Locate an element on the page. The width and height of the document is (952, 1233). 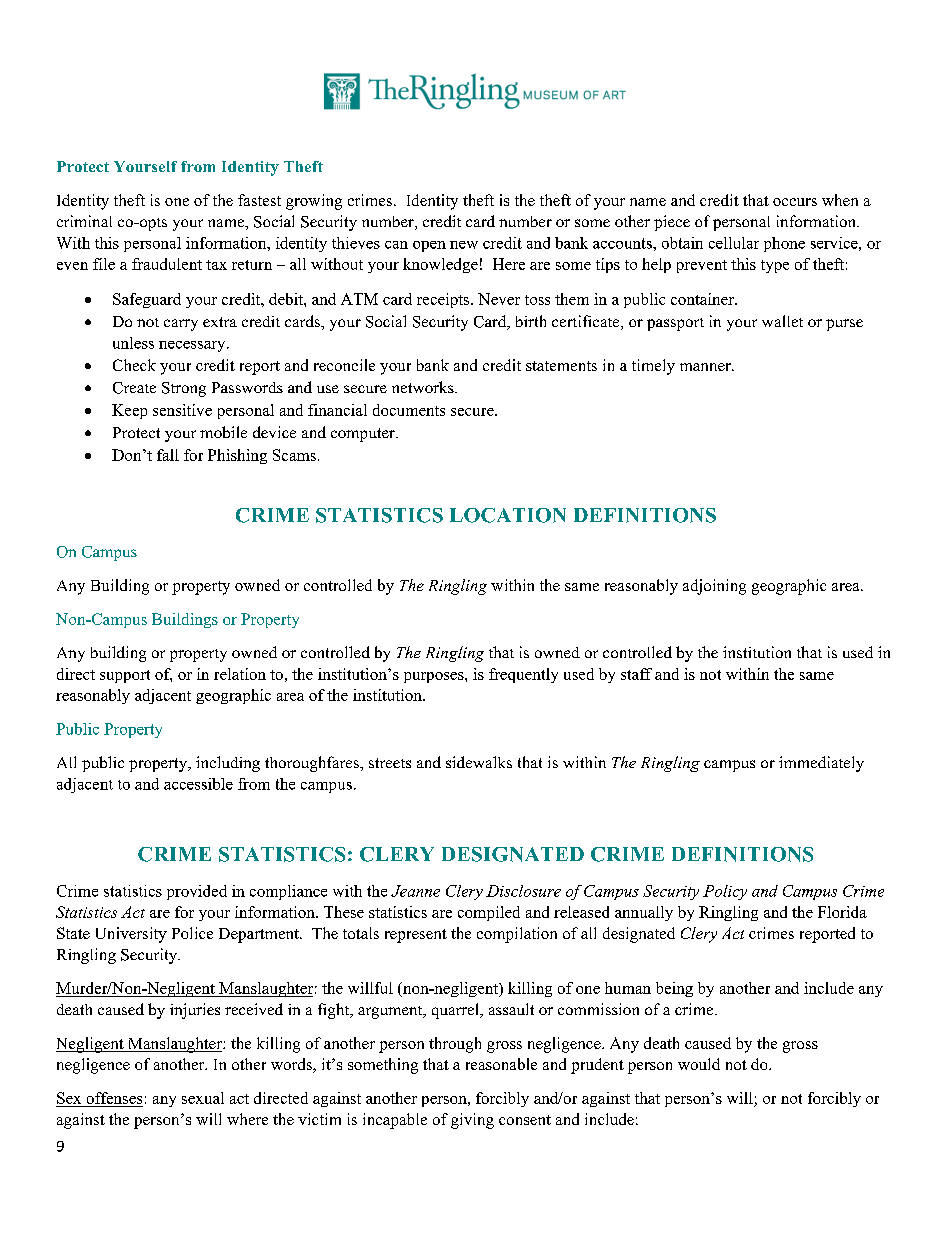
cellular is located at coordinates (734, 243).
